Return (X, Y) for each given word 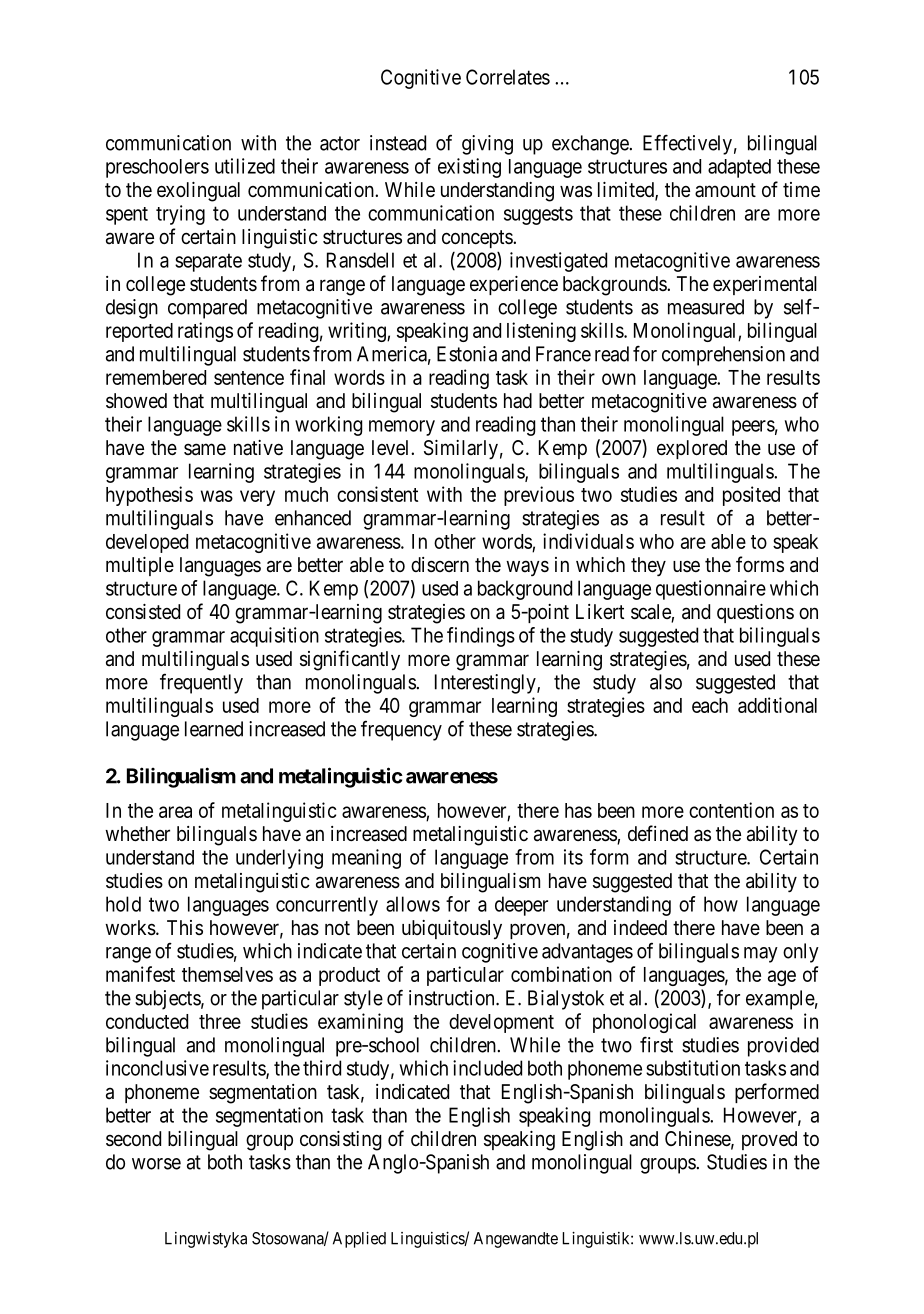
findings (481, 637)
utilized (245, 166)
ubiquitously (452, 929)
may (761, 955)
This (185, 927)
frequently (201, 683)
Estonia (467, 354)
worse (156, 1164)
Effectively (687, 144)
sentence (249, 378)
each (710, 705)
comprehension (723, 356)
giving (487, 145)
